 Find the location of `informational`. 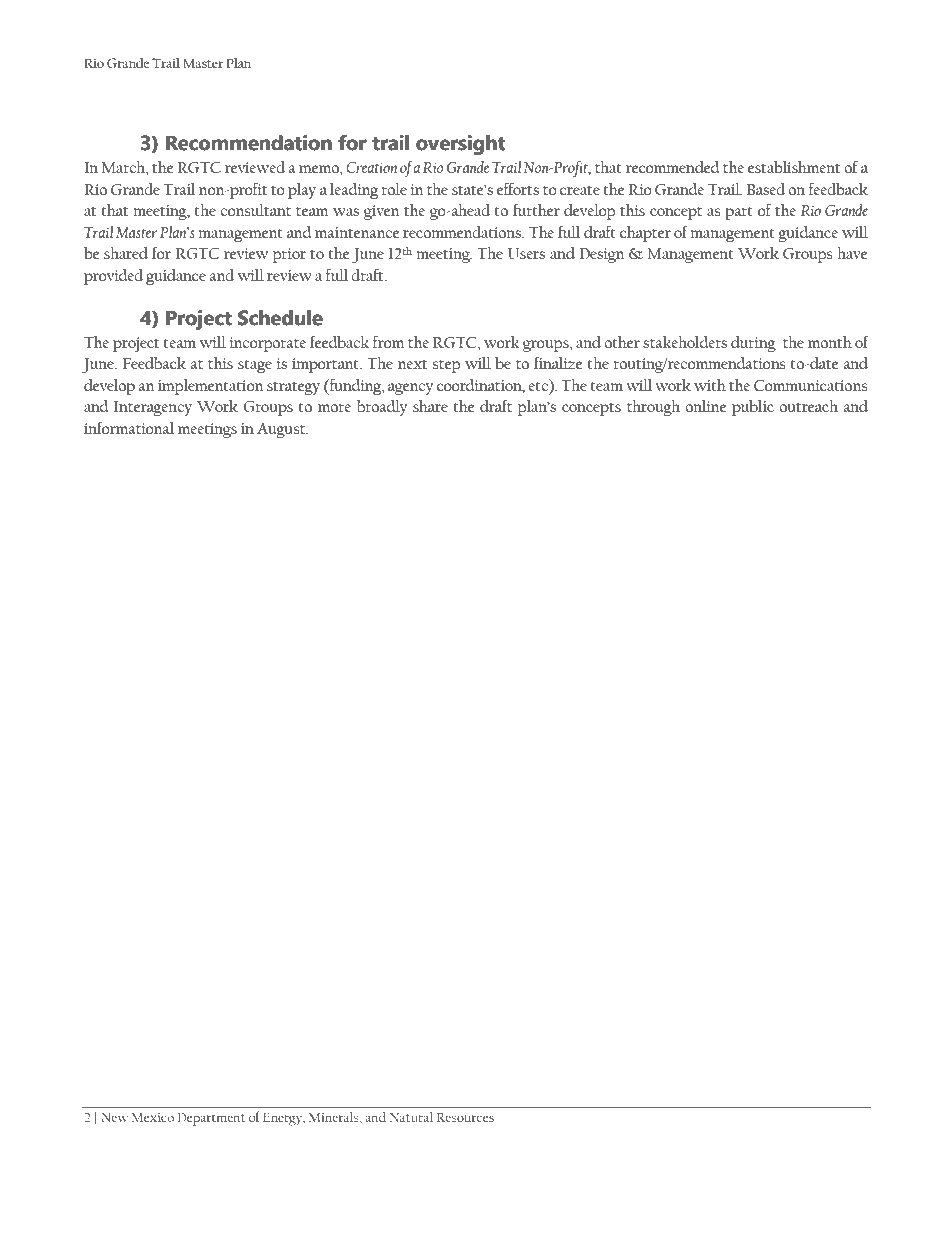

informational is located at coordinates (129, 427).
